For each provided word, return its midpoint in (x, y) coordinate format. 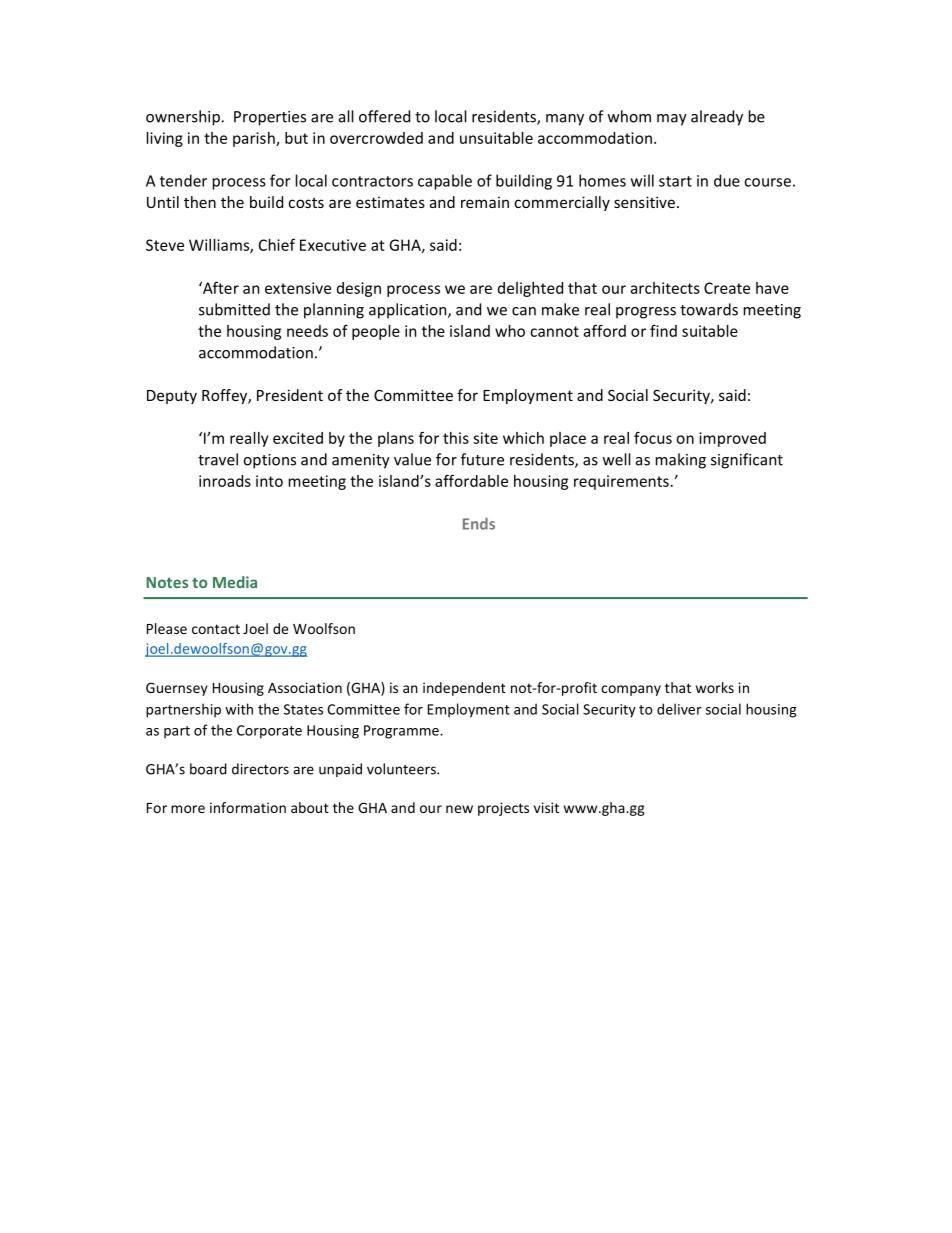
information (248, 807)
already (717, 118)
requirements (621, 482)
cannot (554, 331)
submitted (234, 309)
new (459, 809)
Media (235, 582)
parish (255, 139)
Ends (479, 523)
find (663, 331)
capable (445, 182)
